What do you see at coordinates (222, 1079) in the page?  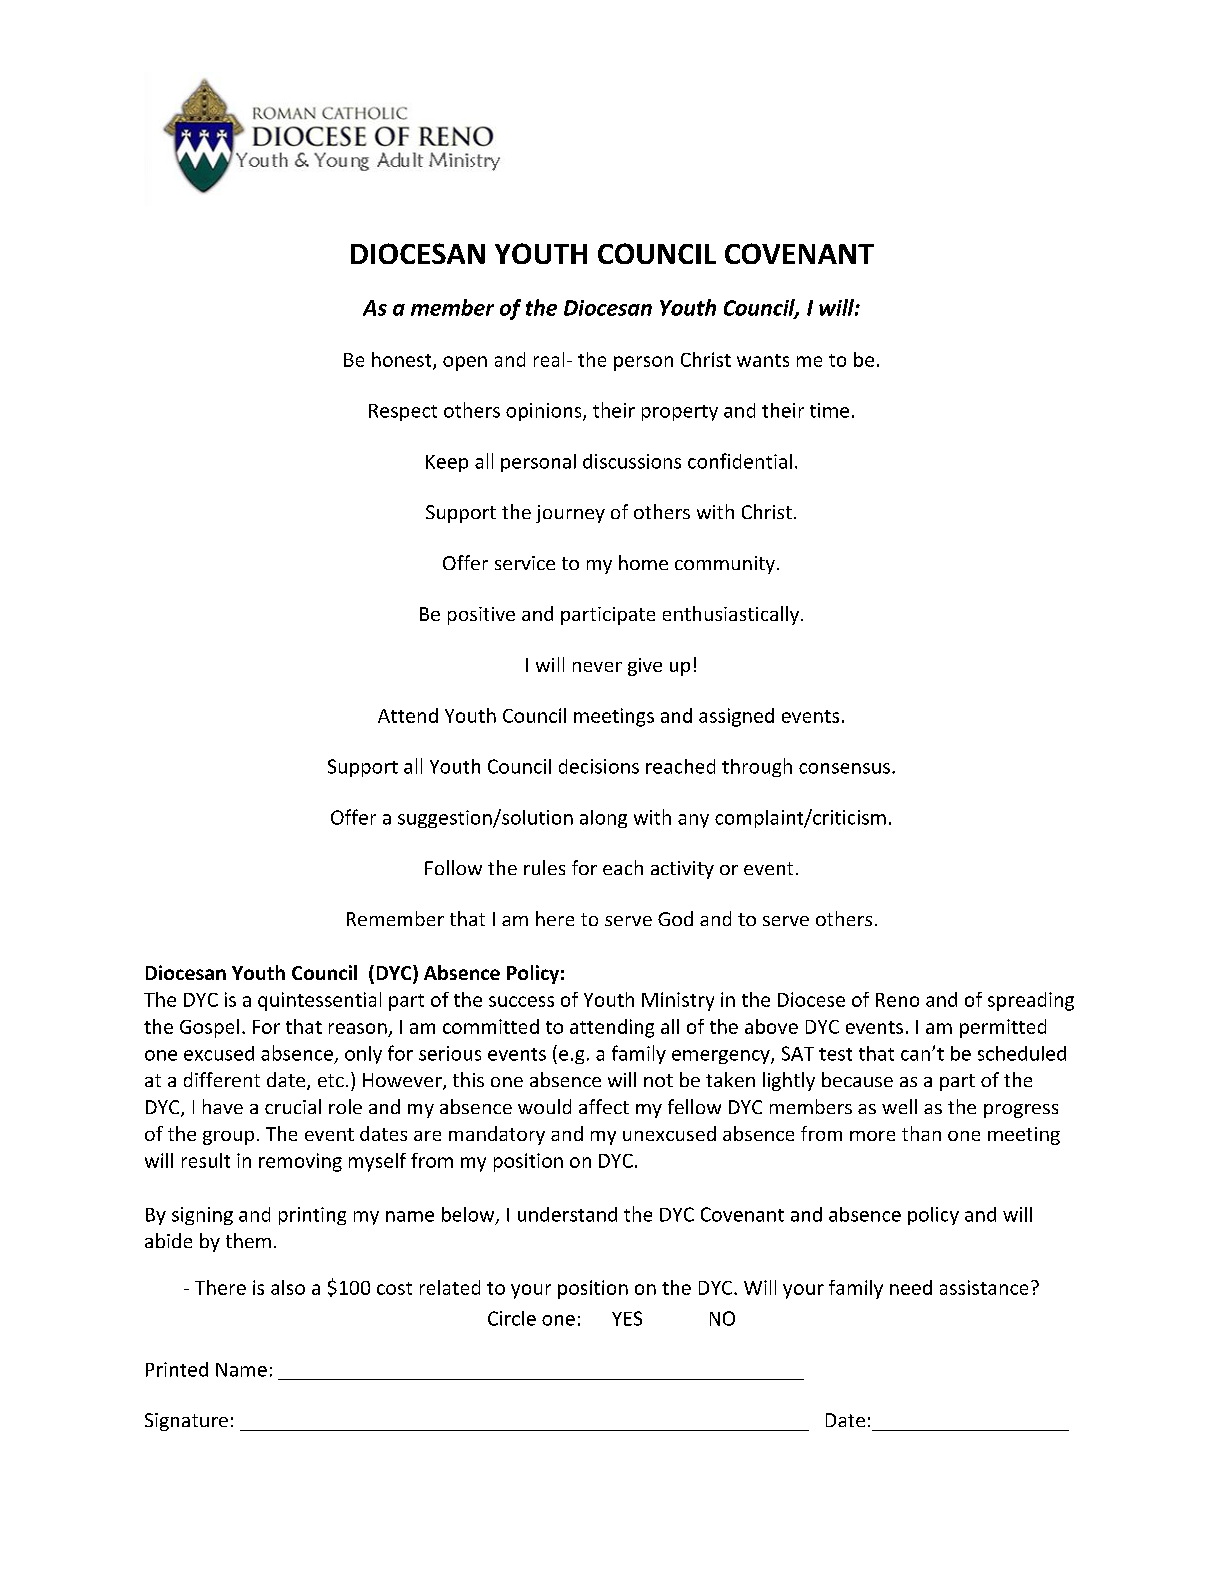 I see `different` at bounding box center [222, 1079].
